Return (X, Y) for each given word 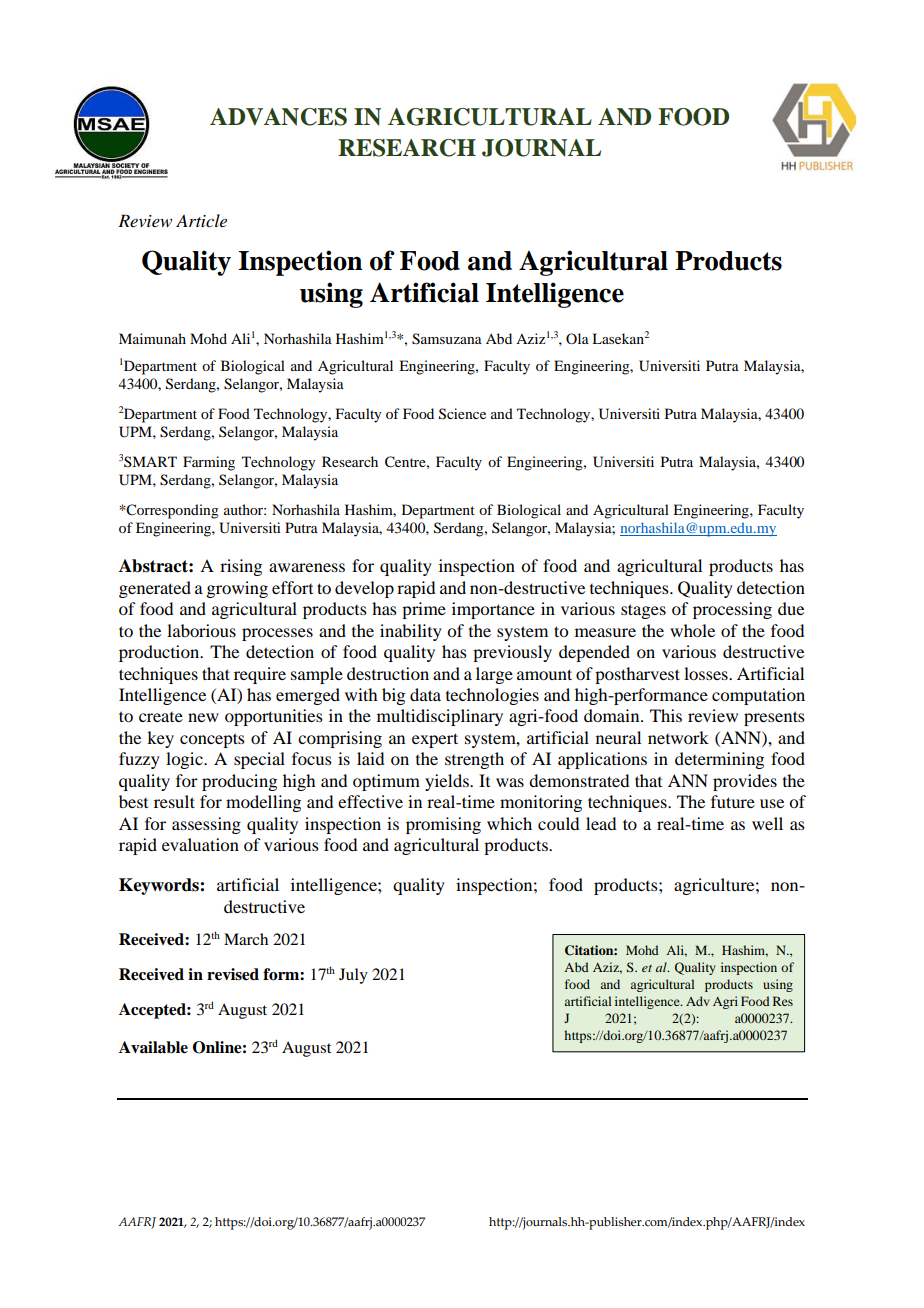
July (353, 976)
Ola (577, 338)
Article (201, 220)
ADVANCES (278, 117)
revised (233, 974)
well (767, 823)
